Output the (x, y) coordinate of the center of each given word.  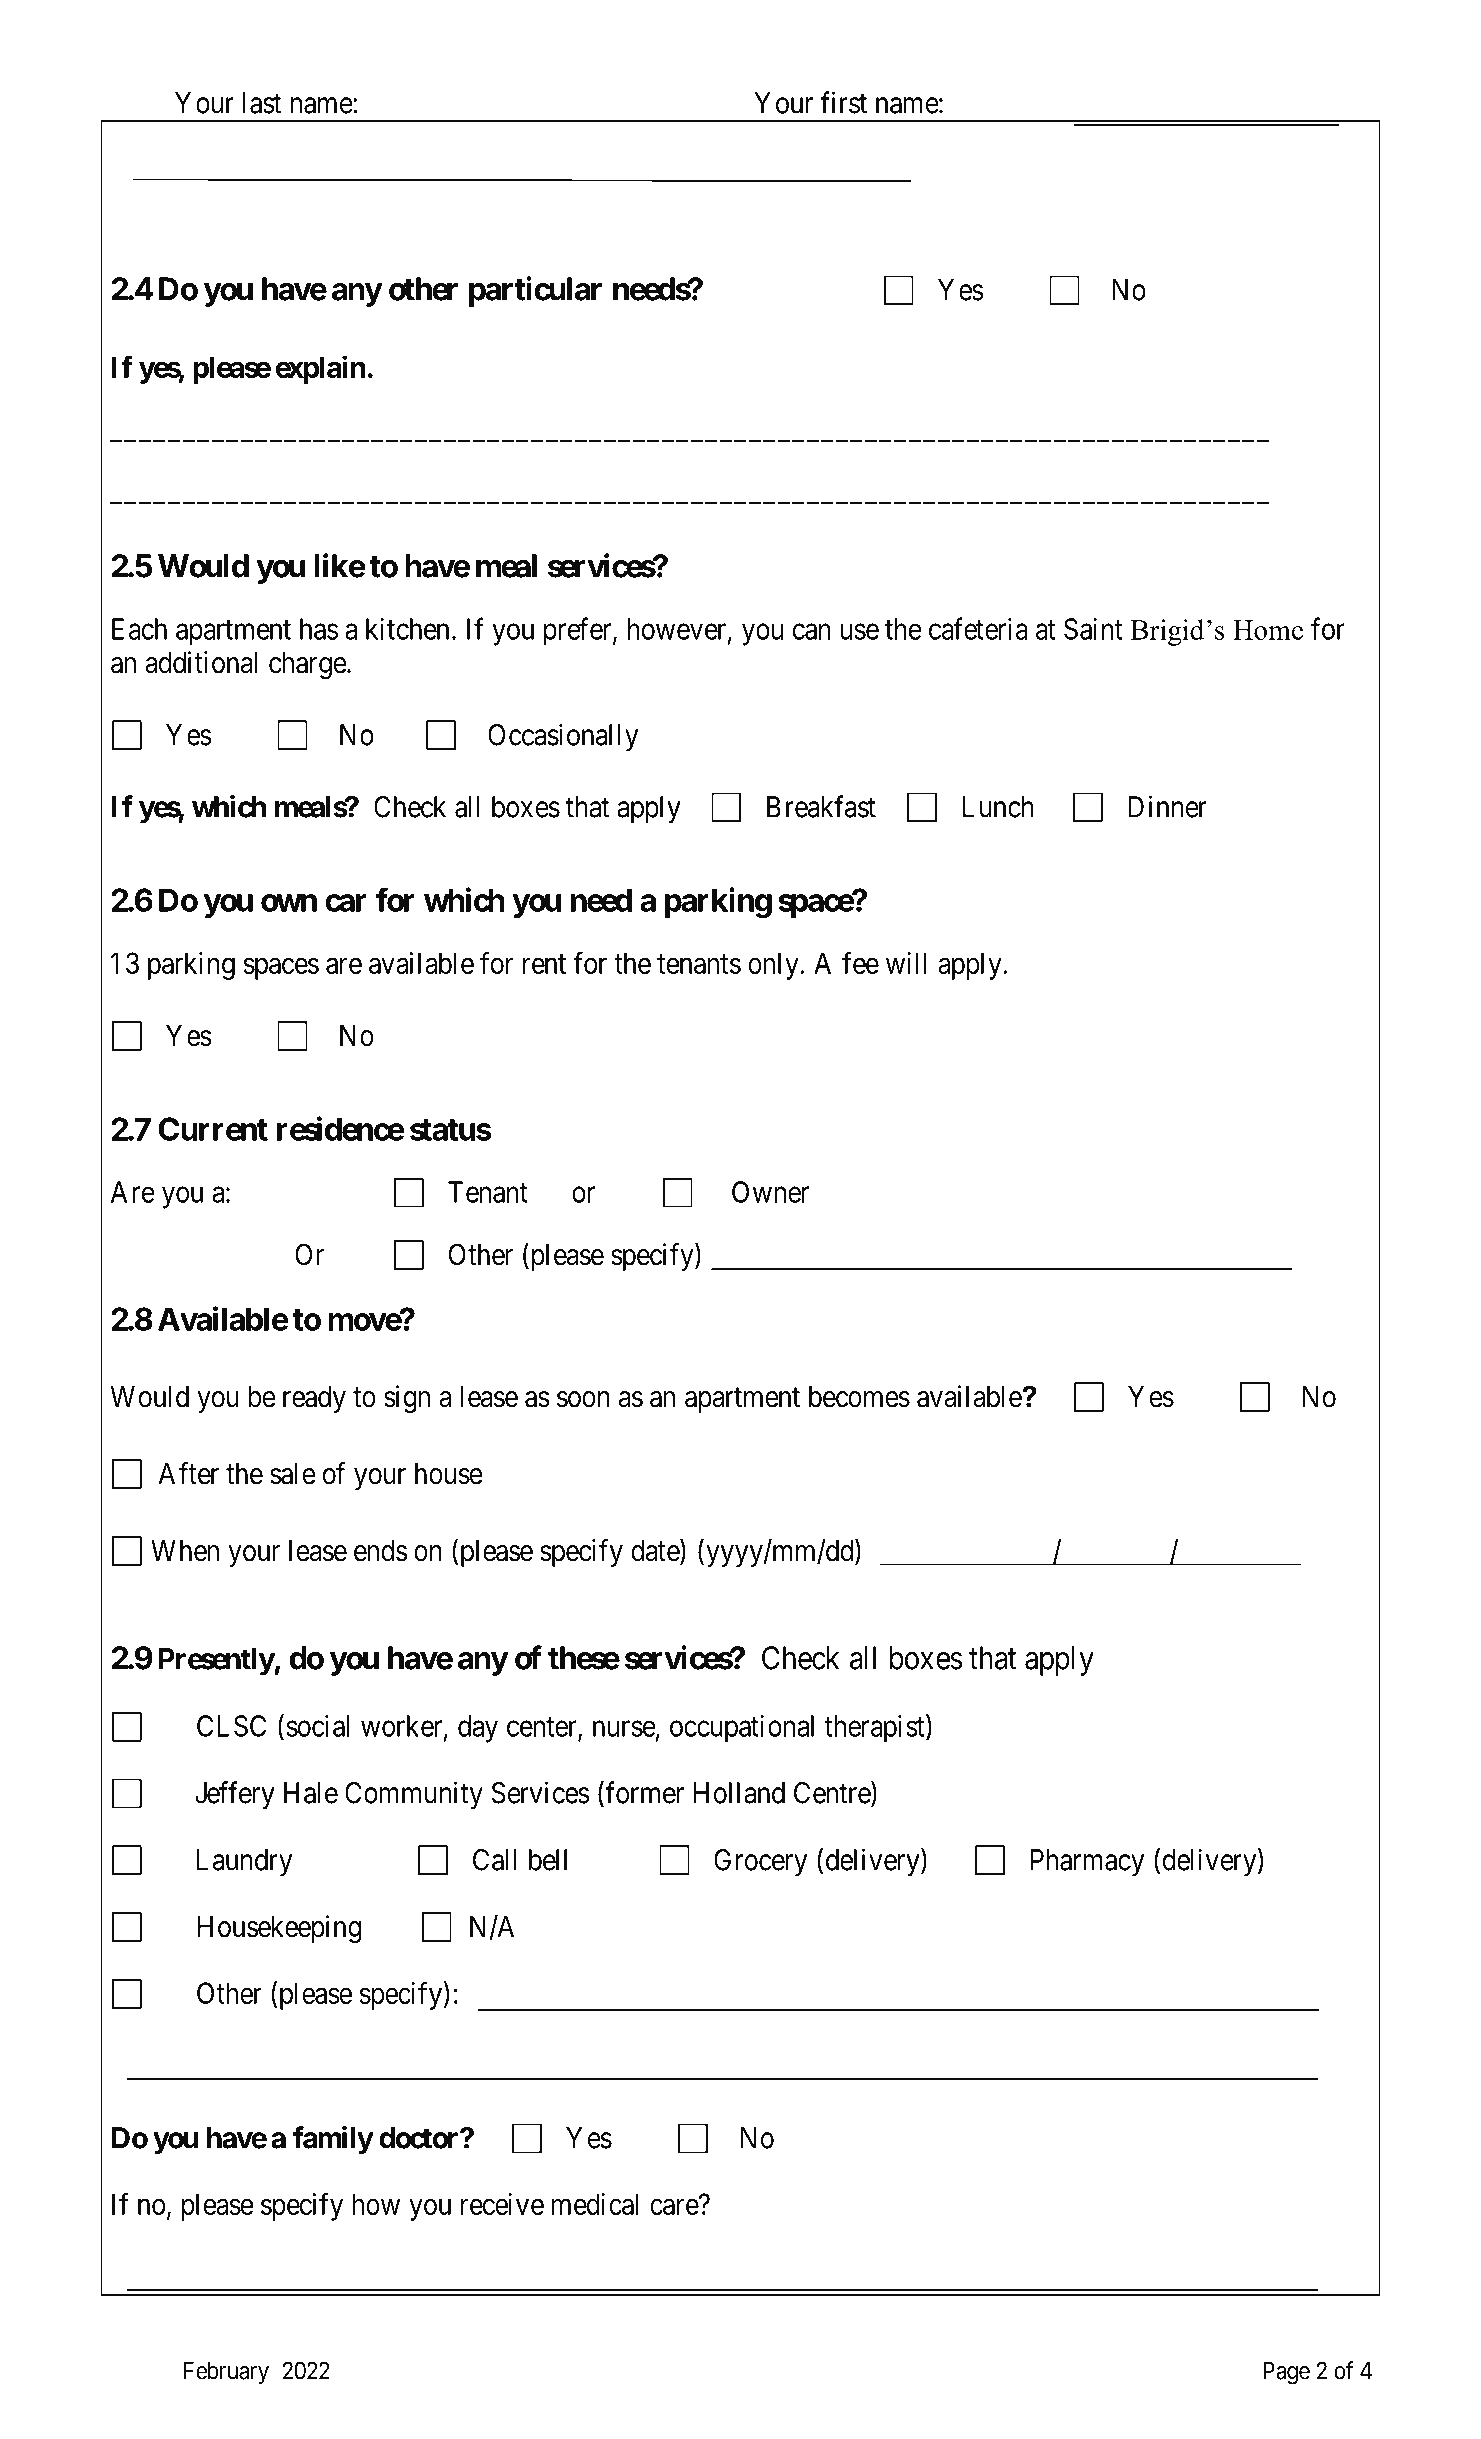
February (226, 2373)
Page (1287, 2373)
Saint (1093, 629)
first (843, 102)
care (674, 2207)
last (262, 103)
